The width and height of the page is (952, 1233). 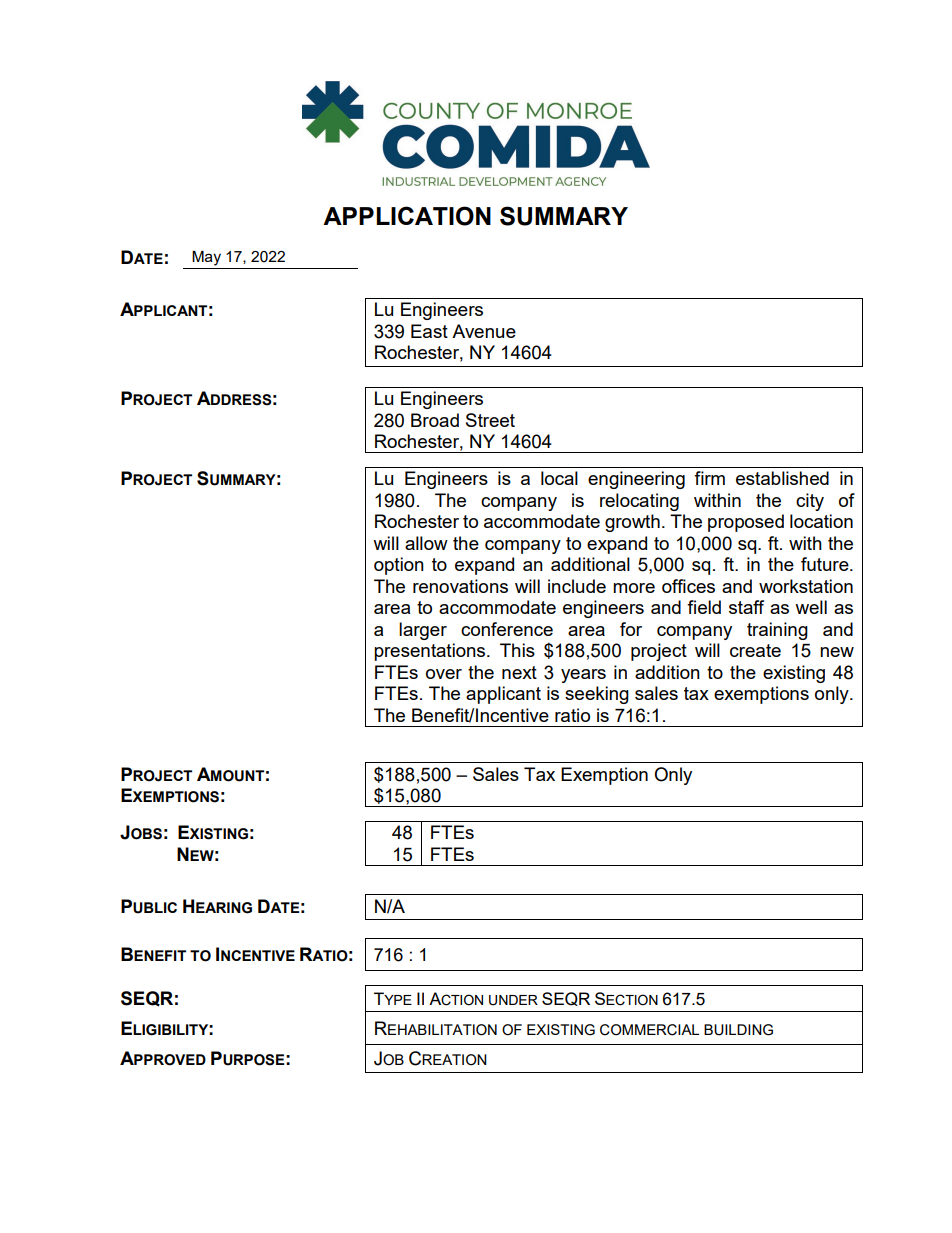 I want to click on APPLICATION, so click(x=407, y=216).
